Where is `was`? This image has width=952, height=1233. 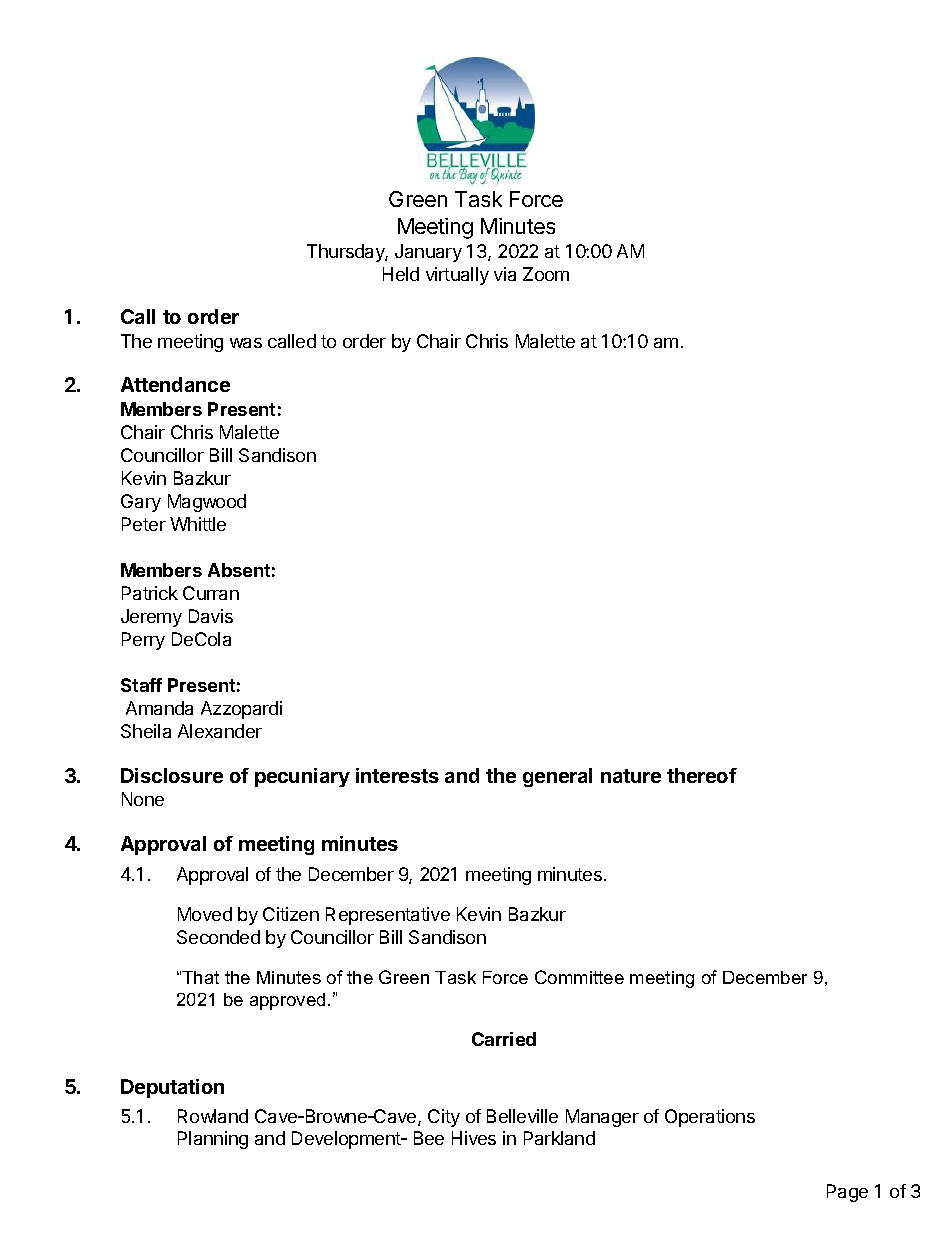
was is located at coordinates (246, 343).
